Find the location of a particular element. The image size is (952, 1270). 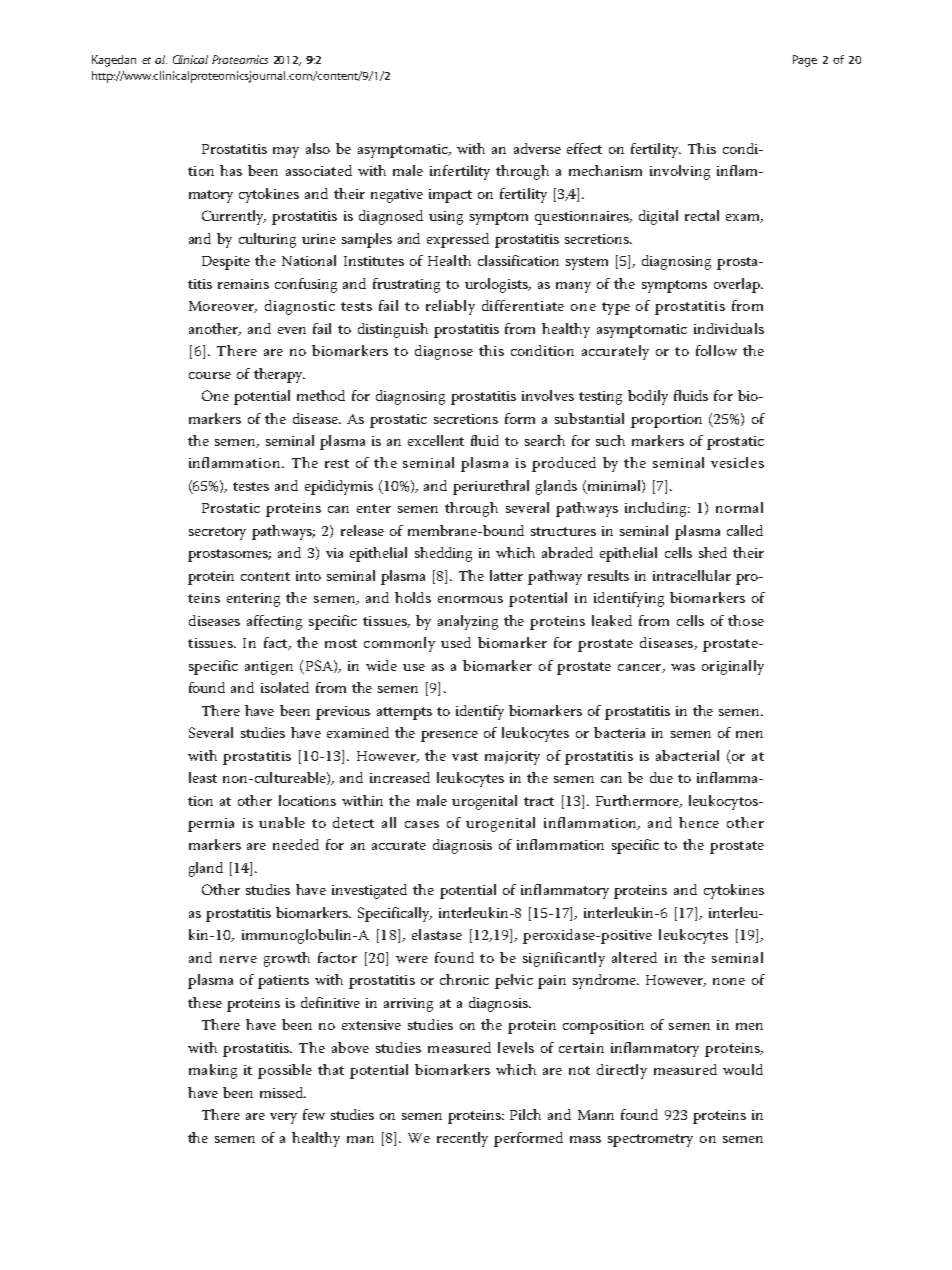

Page is located at coordinates (805, 61).
